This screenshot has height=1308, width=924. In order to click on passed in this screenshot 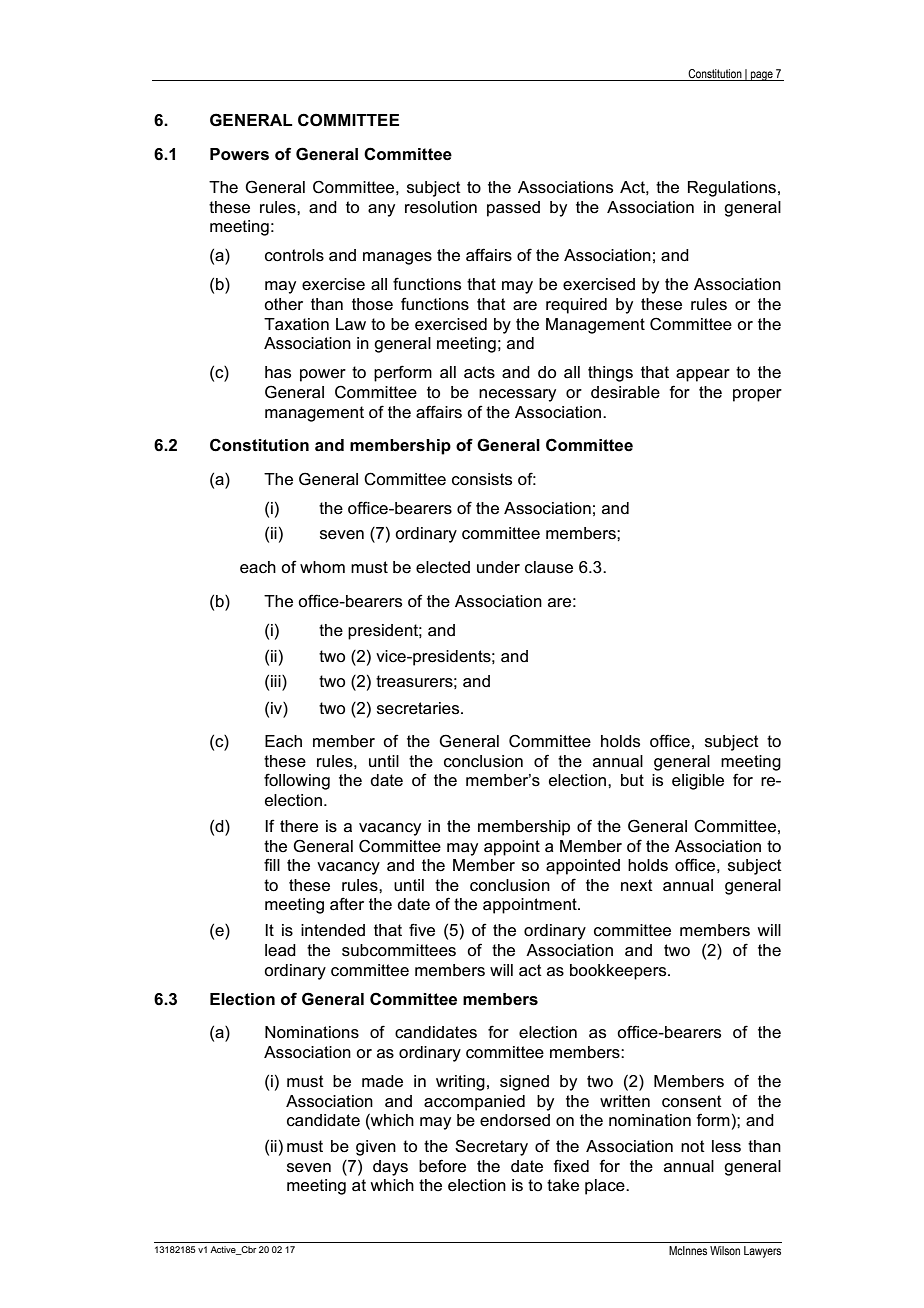, I will do `click(513, 209)`.
